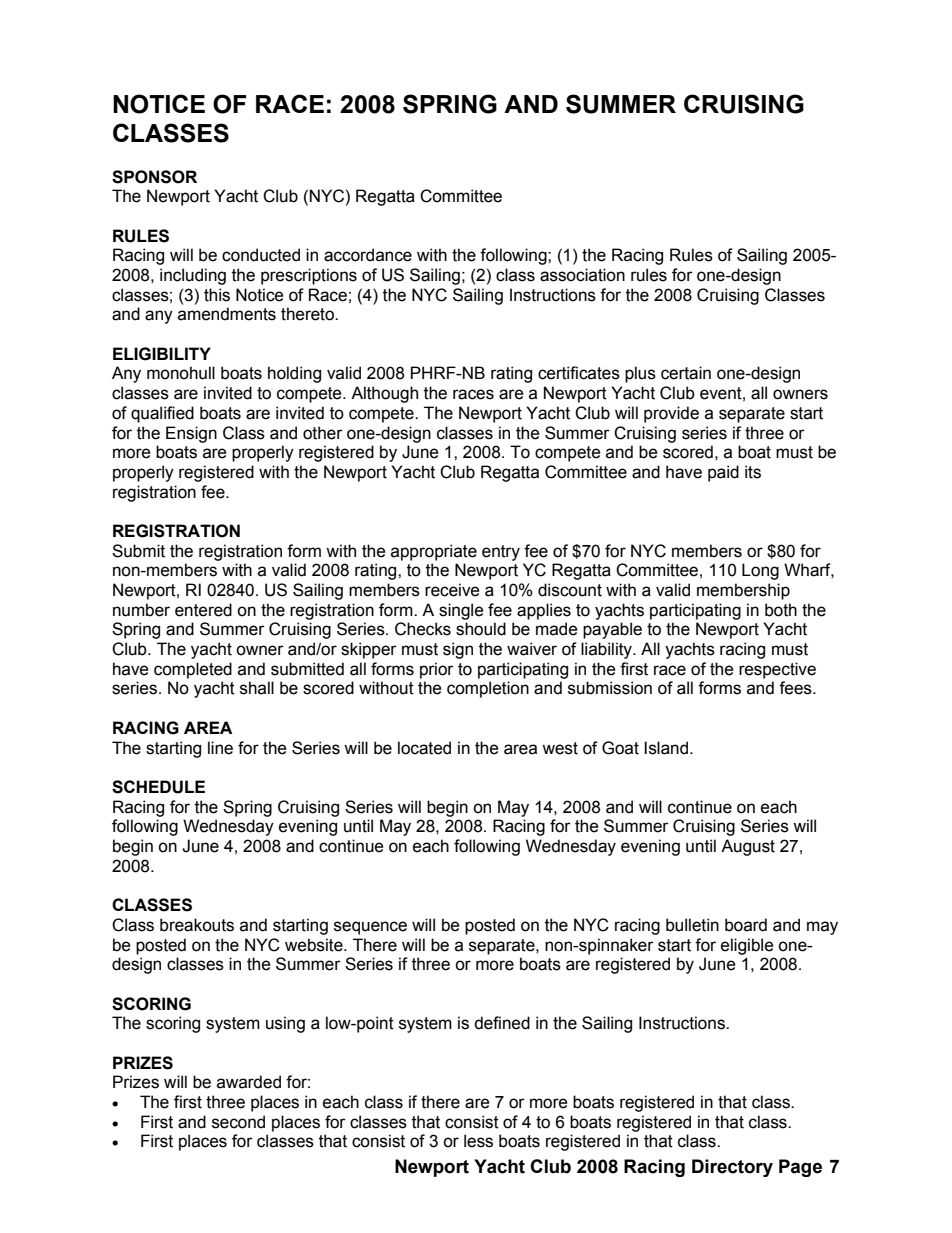 Image resolution: width=952 pixels, height=1233 pixels. Describe the element at coordinates (238, 1122) in the screenshot. I see `second` at that location.
